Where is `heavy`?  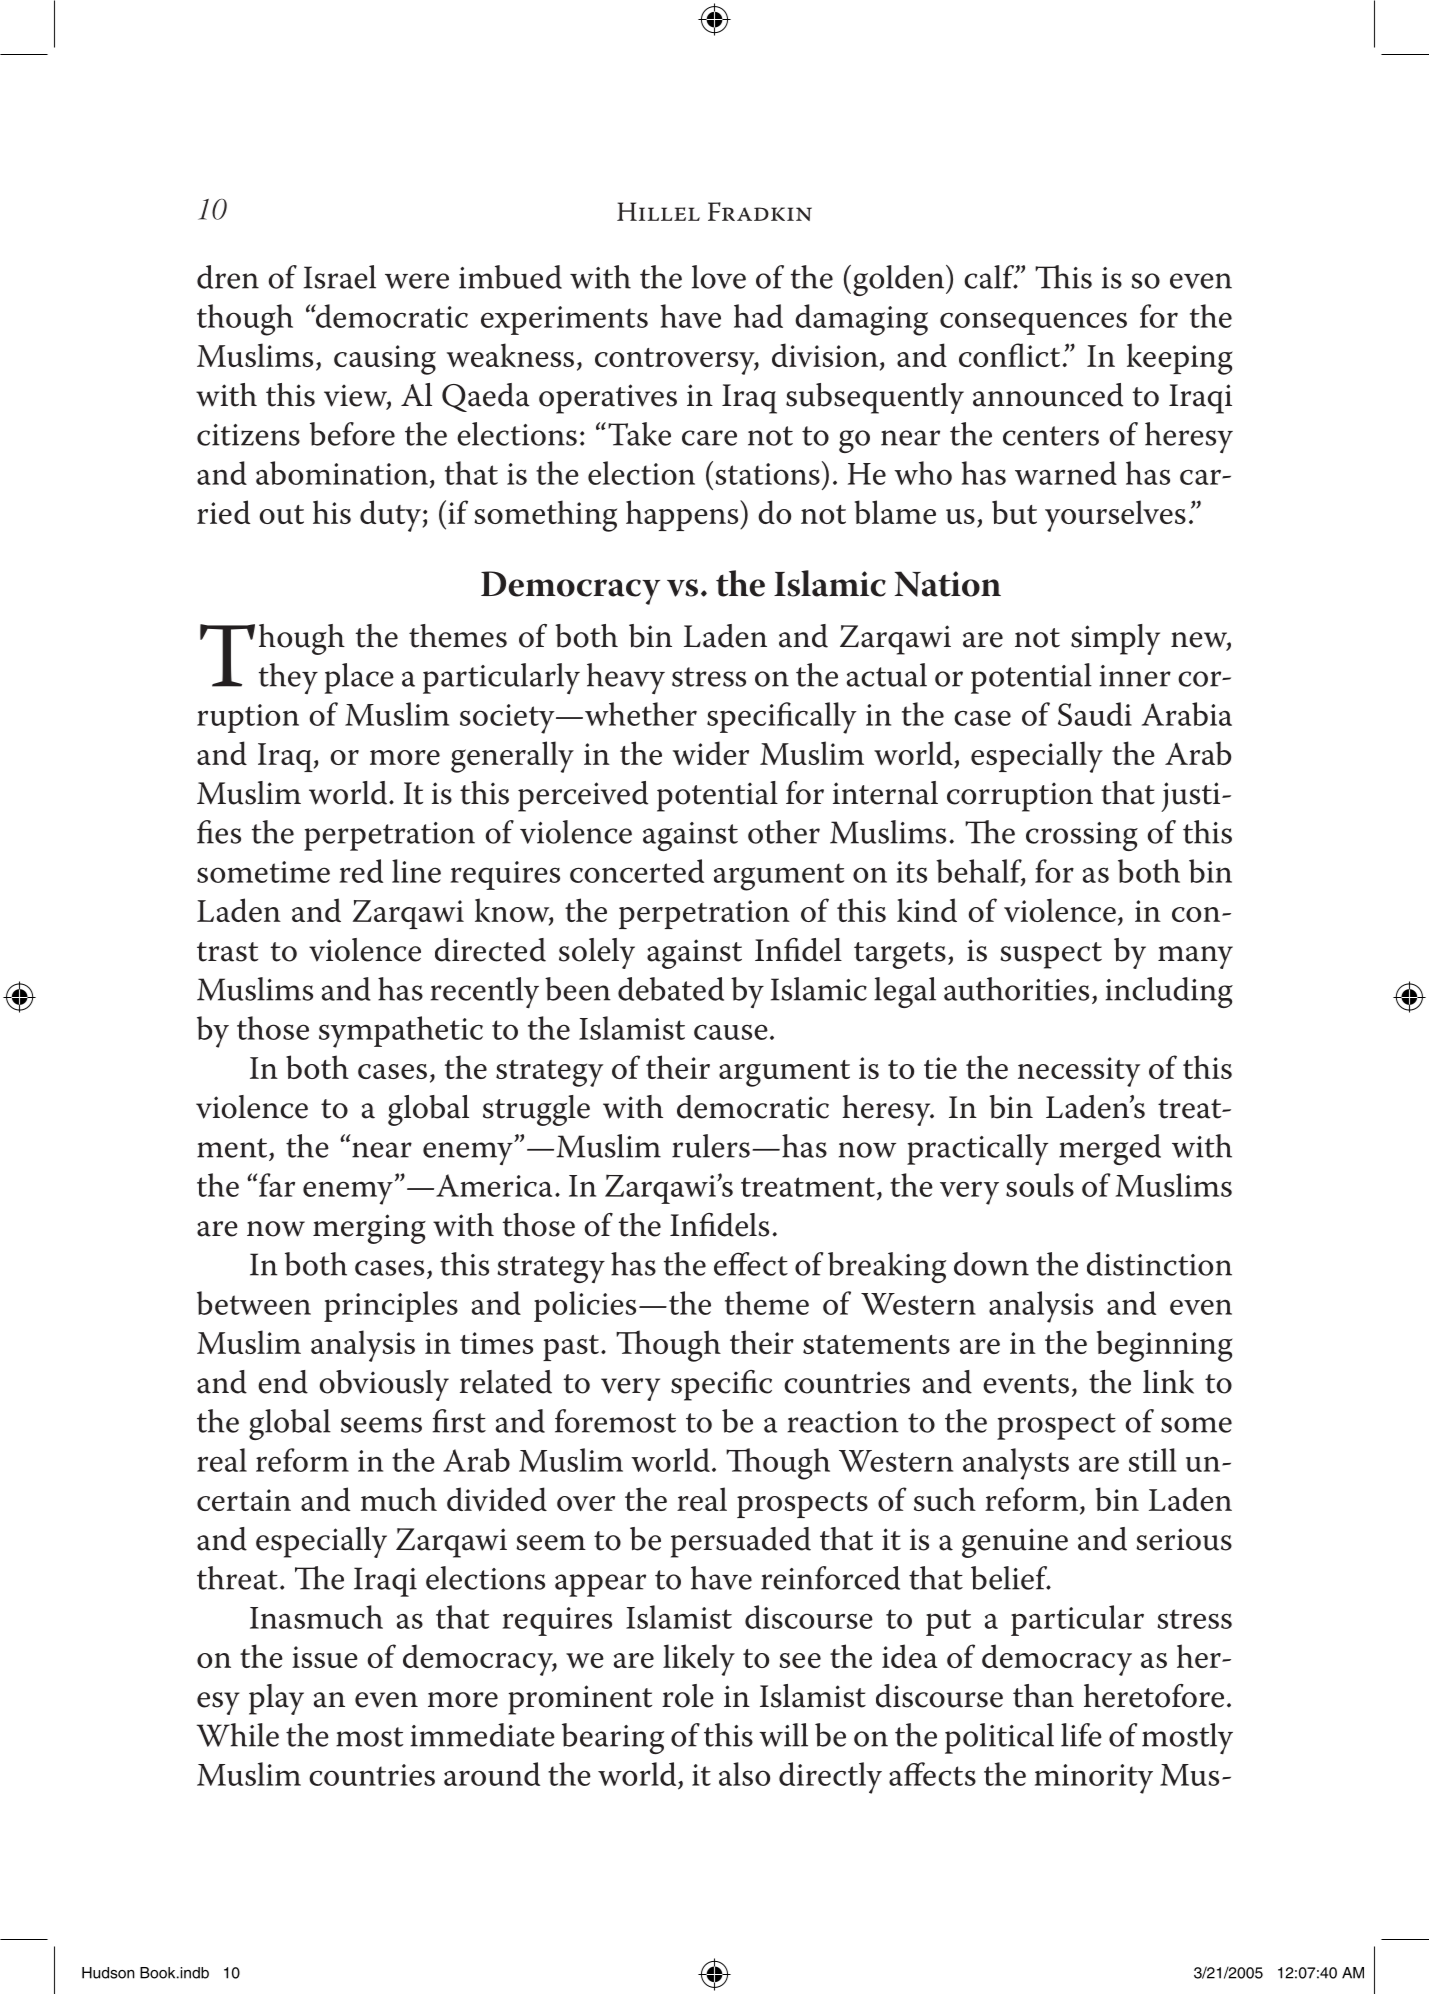 heavy is located at coordinates (626, 678).
